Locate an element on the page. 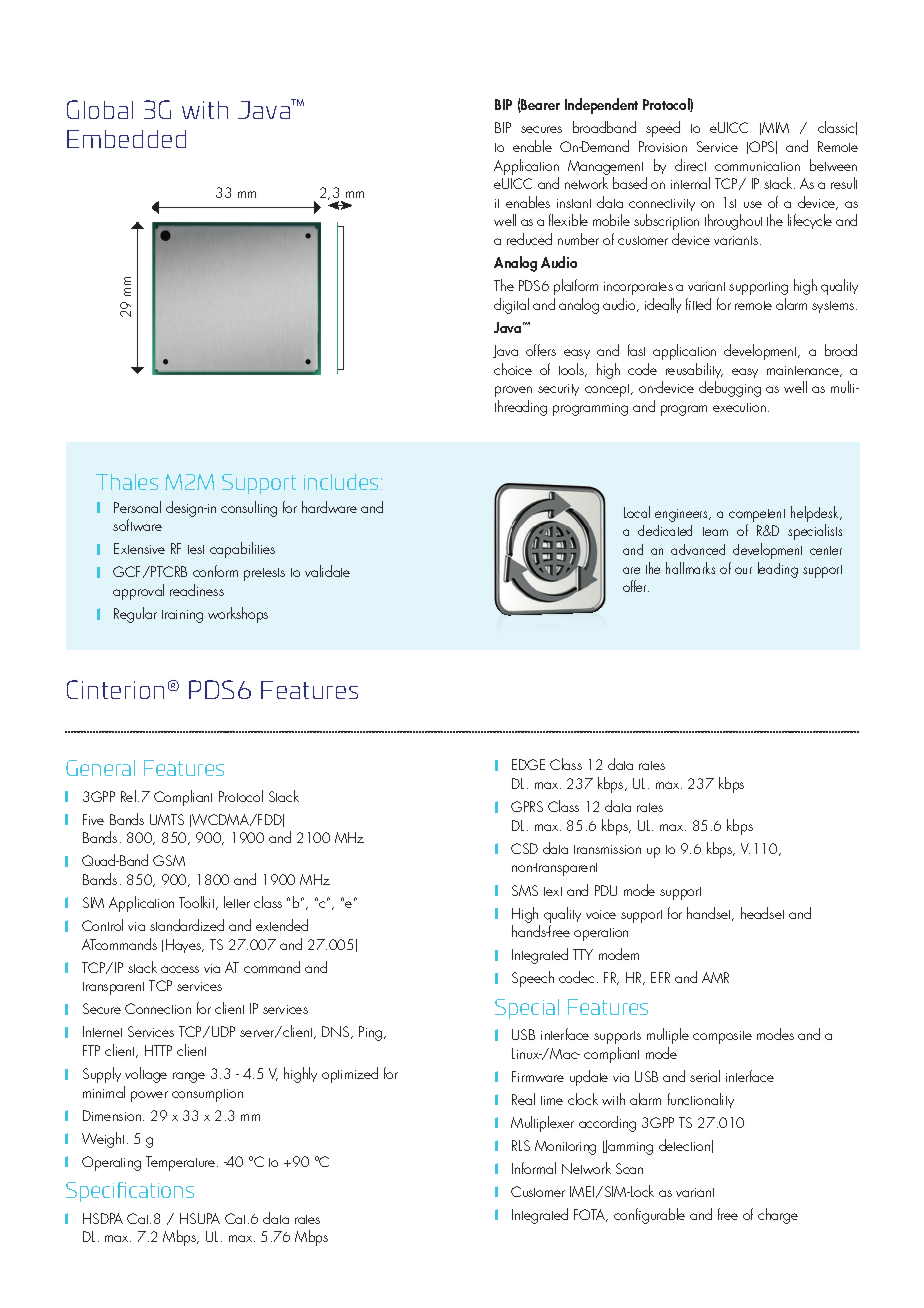 The height and width of the image is (1308, 924). proven is located at coordinates (513, 391).
